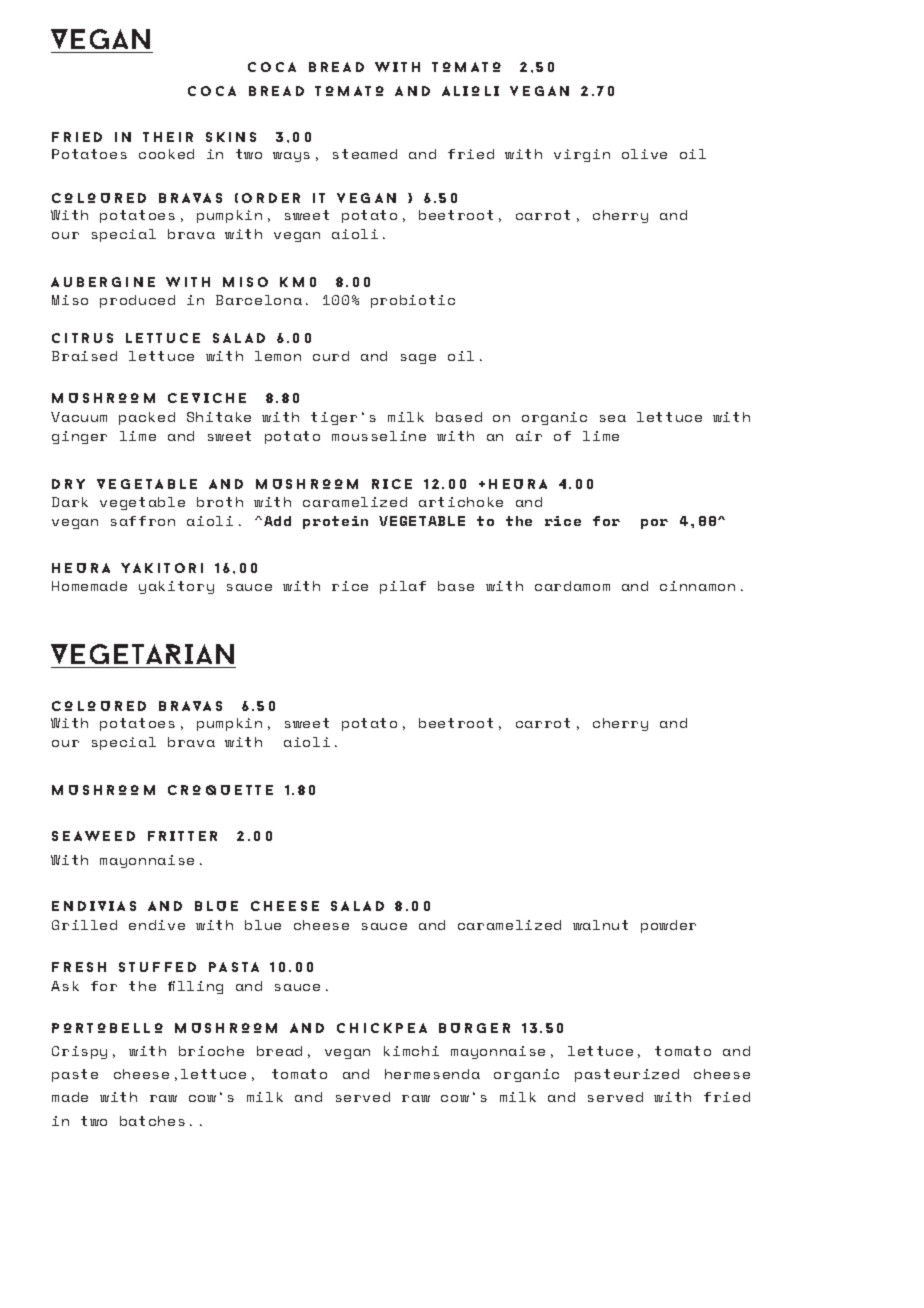 The width and height of the page is (924, 1308). What do you see at coordinates (474, 1028) in the page?
I see `BURGER` at bounding box center [474, 1028].
